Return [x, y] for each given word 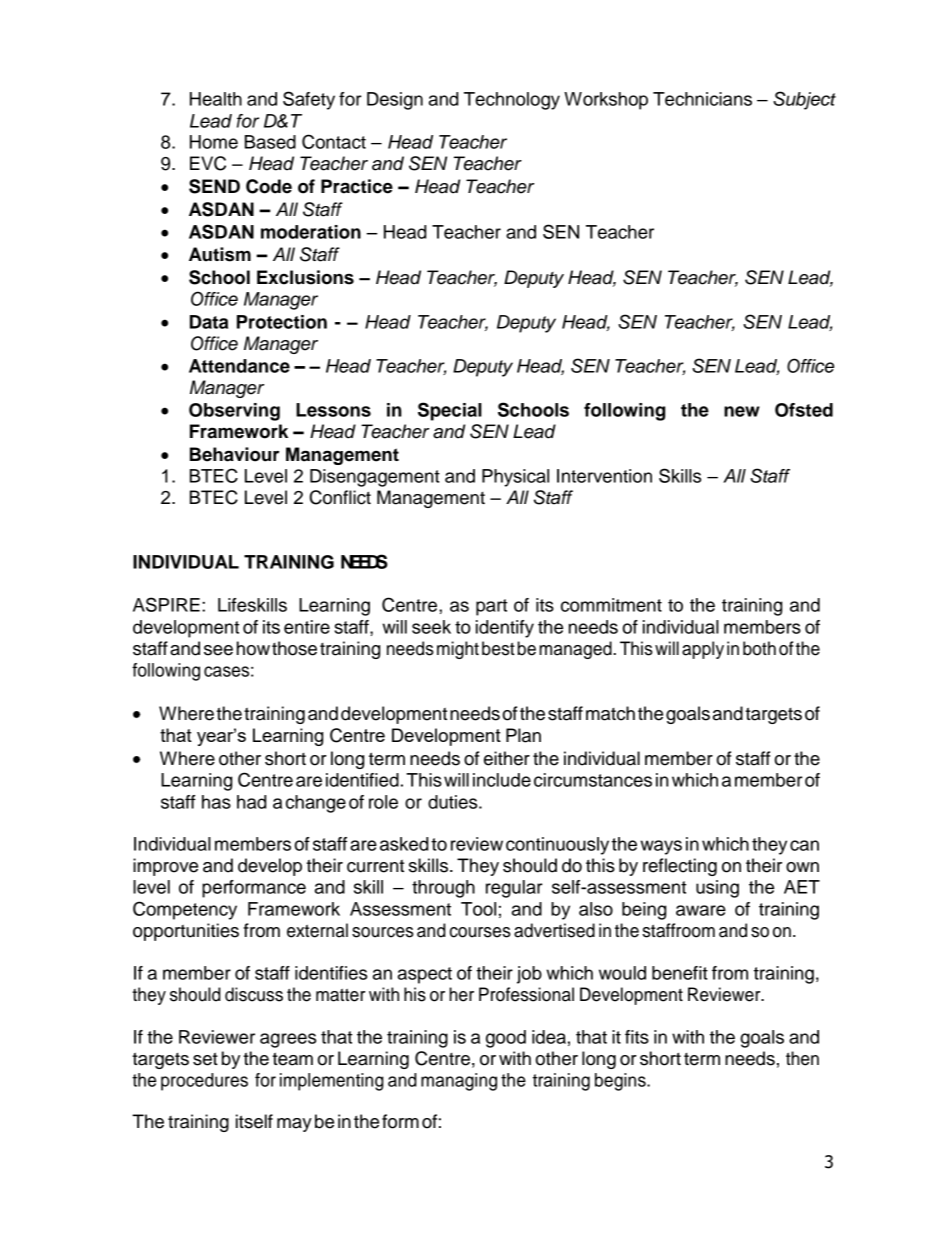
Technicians [702, 99]
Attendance [239, 366]
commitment [611, 605]
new [742, 411]
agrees [288, 1040]
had [251, 802]
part [491, 607]
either [507, 758]
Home [214, 142]
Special [450, 411]
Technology [512, 101]
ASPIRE [166, 604]
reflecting [680, 867]
